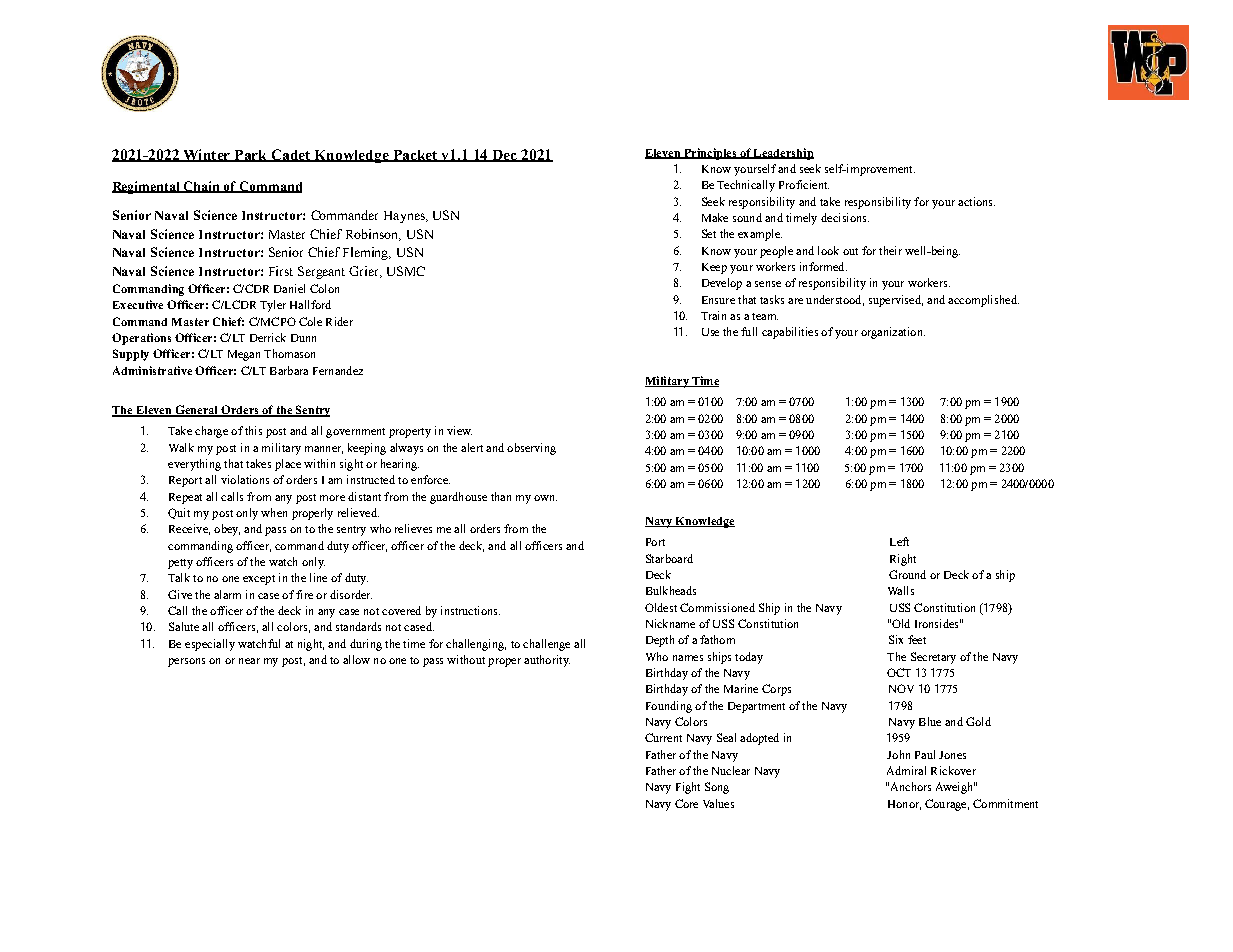 The image size is (1233, 952). Describe the element at coordinates (289, 370) in the screenshot. I see `Barbara` at that location.
